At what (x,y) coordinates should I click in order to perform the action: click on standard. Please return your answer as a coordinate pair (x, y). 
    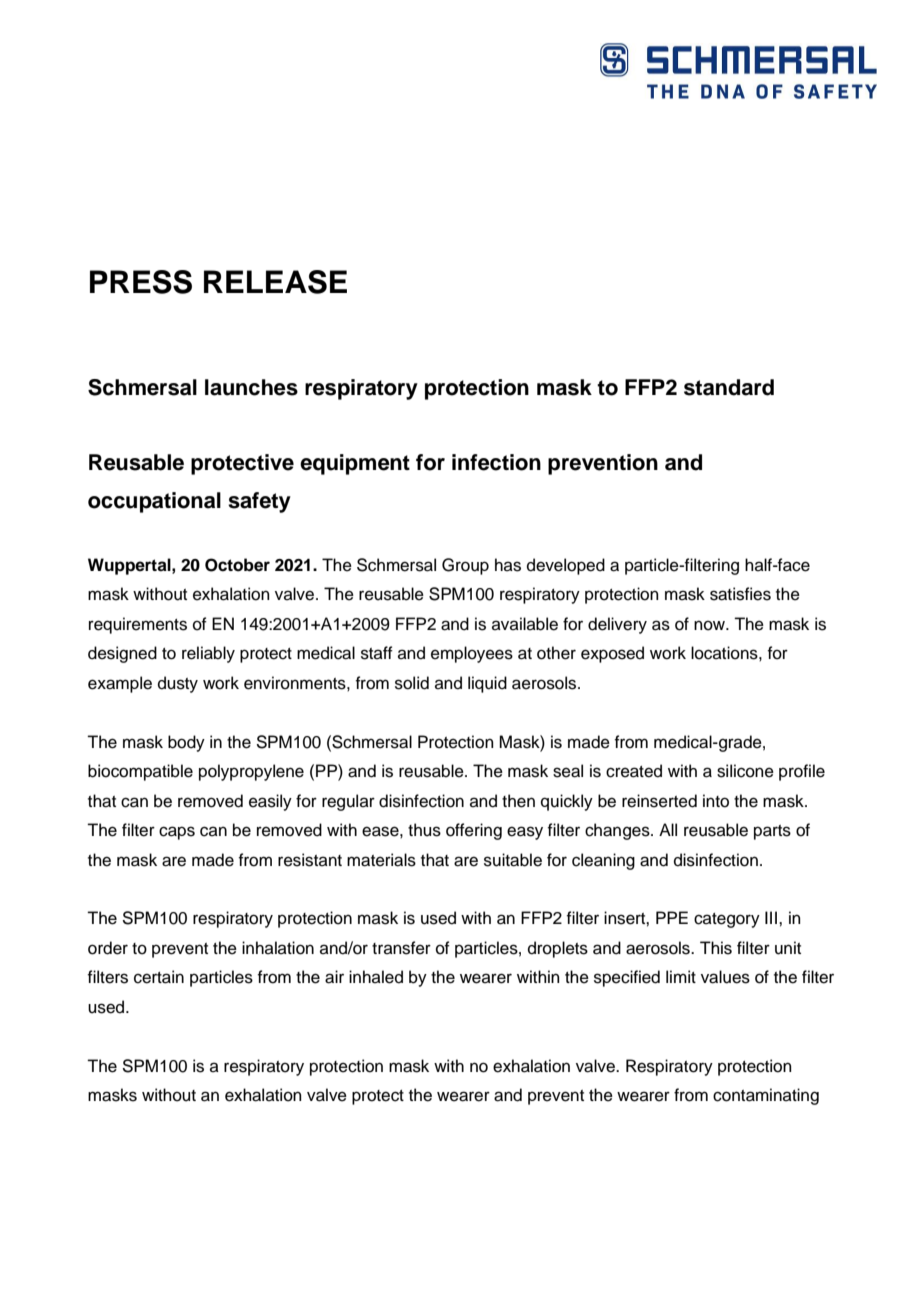
    Looking at the image, I should click on (729, 387).
